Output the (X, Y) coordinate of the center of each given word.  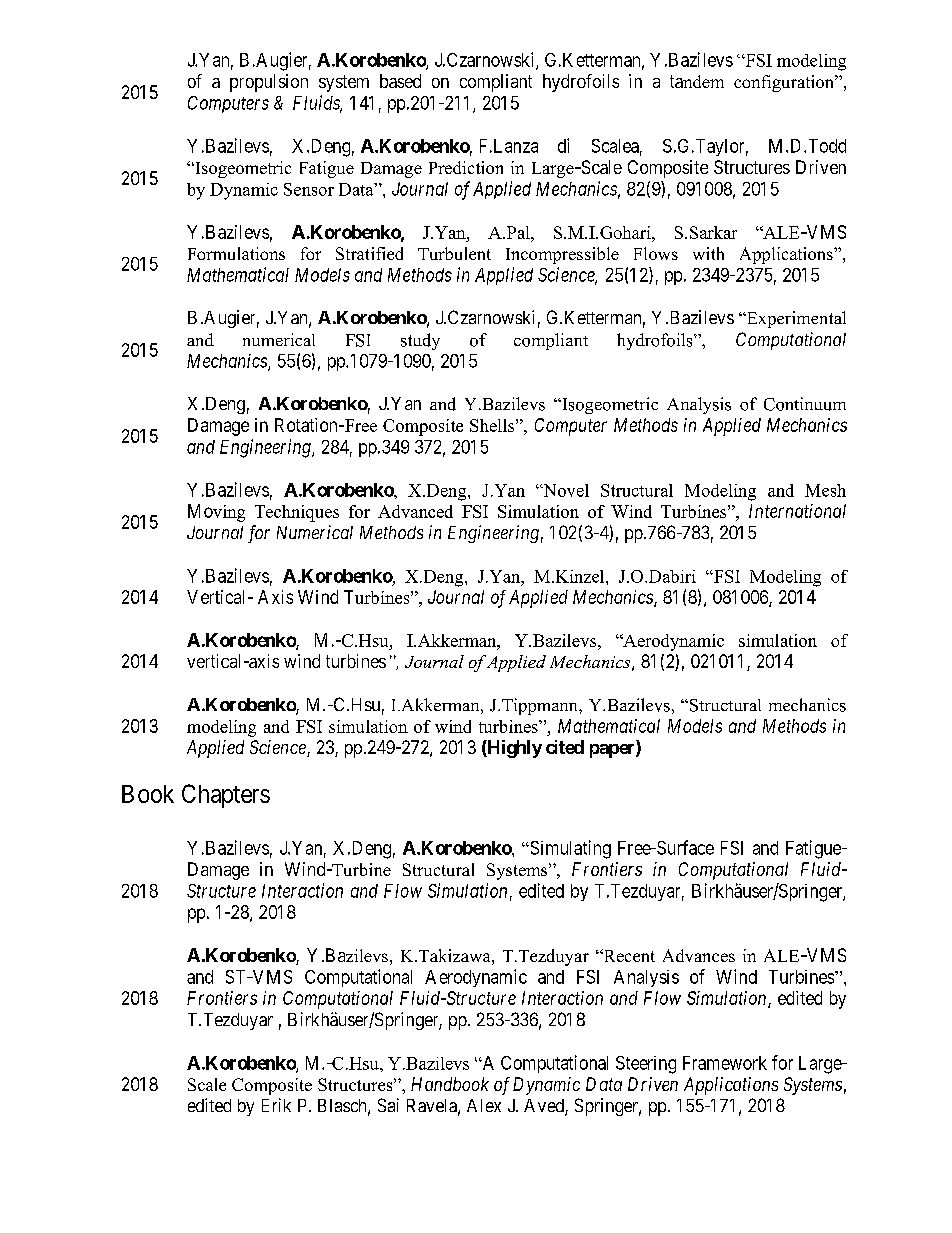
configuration (785, 83)
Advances (699, 955)
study (420, 341)
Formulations (236, 253)
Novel (565, 490)
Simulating (569, 849)
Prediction (466, 167)
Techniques (297, 513)
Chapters (226, 796)
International (797, 511)
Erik (276, 1105)
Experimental (795, 319)
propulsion (269, 83)
